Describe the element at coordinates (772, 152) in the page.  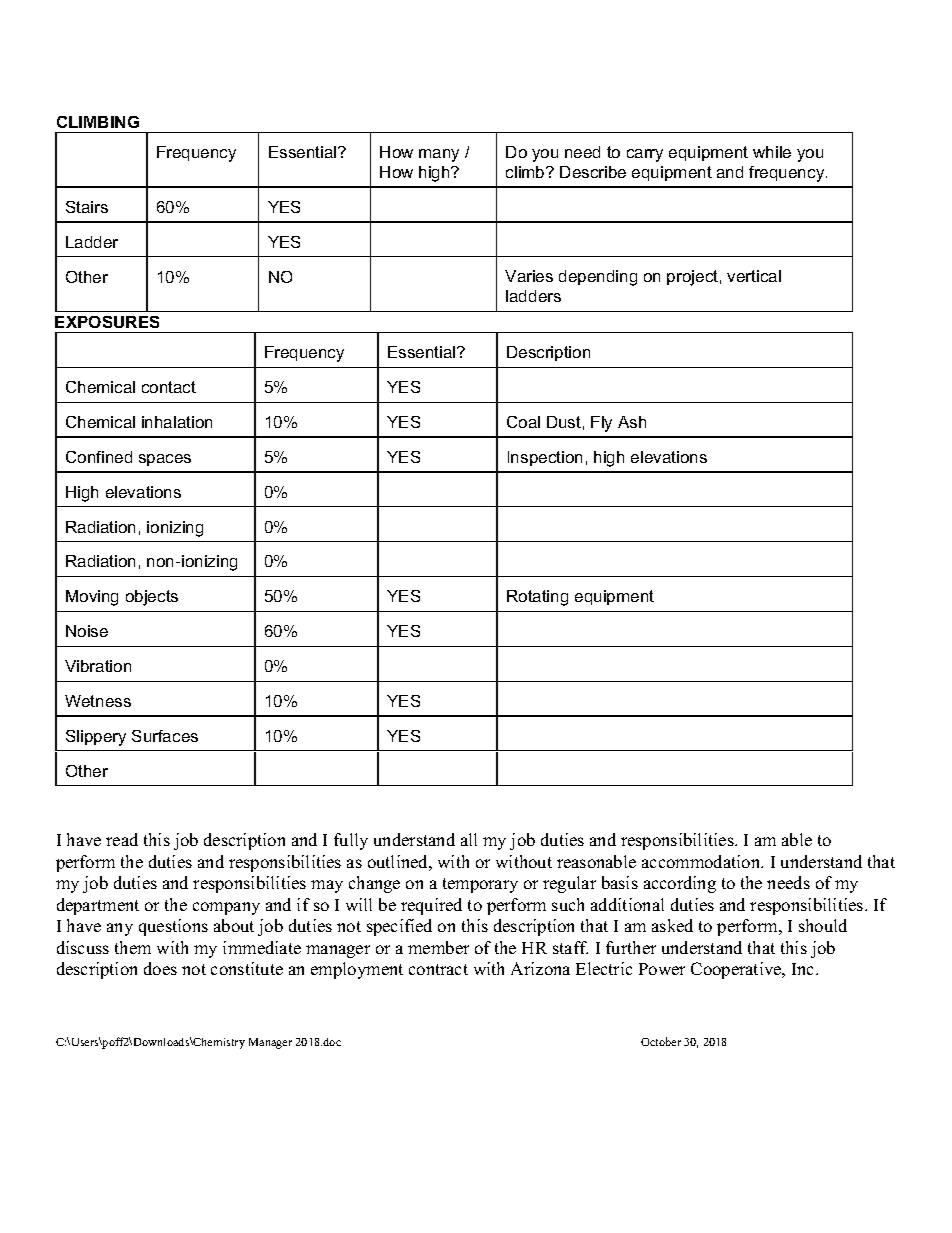
I see `while` at that location.
